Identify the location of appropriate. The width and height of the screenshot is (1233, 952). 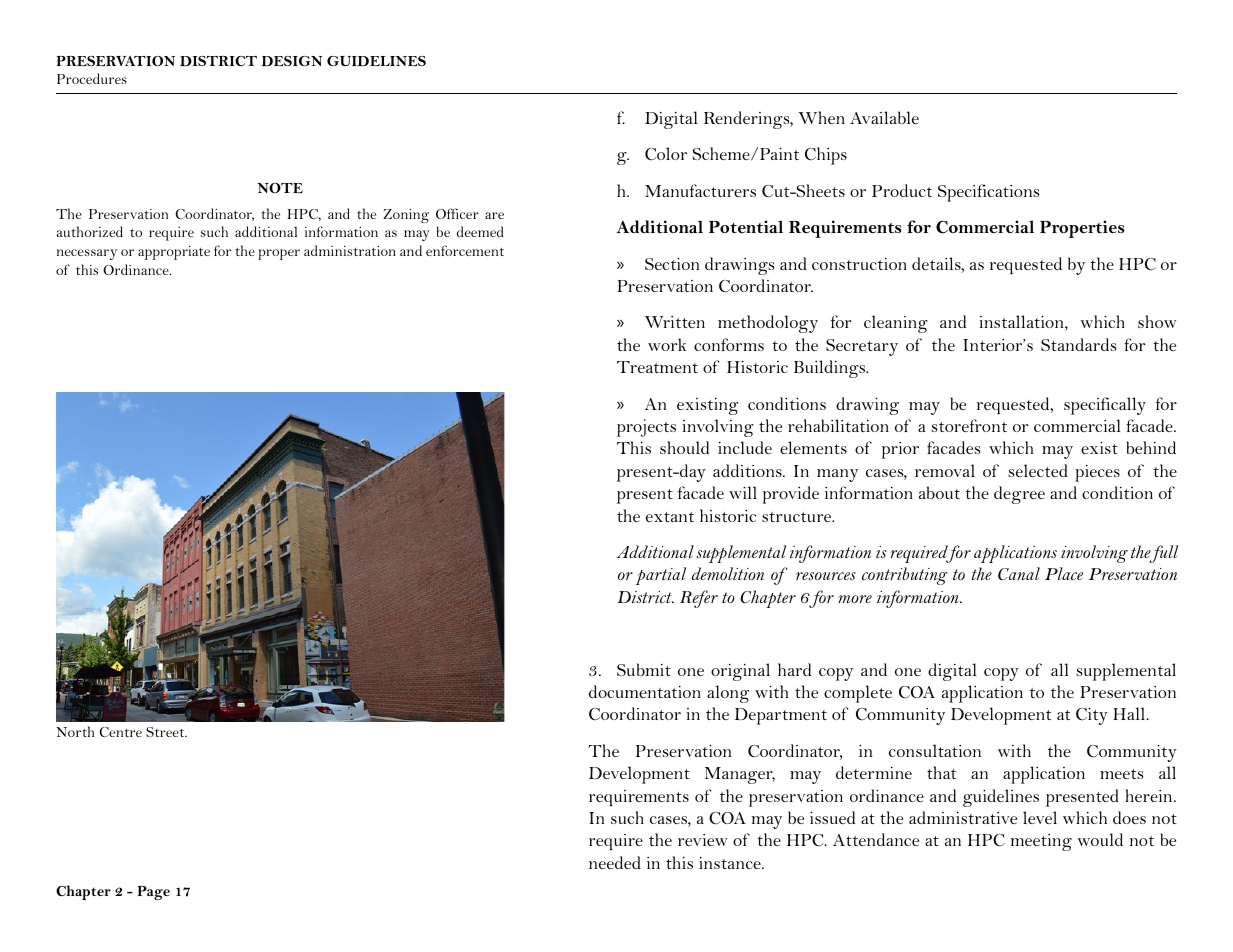
(174, 253).
